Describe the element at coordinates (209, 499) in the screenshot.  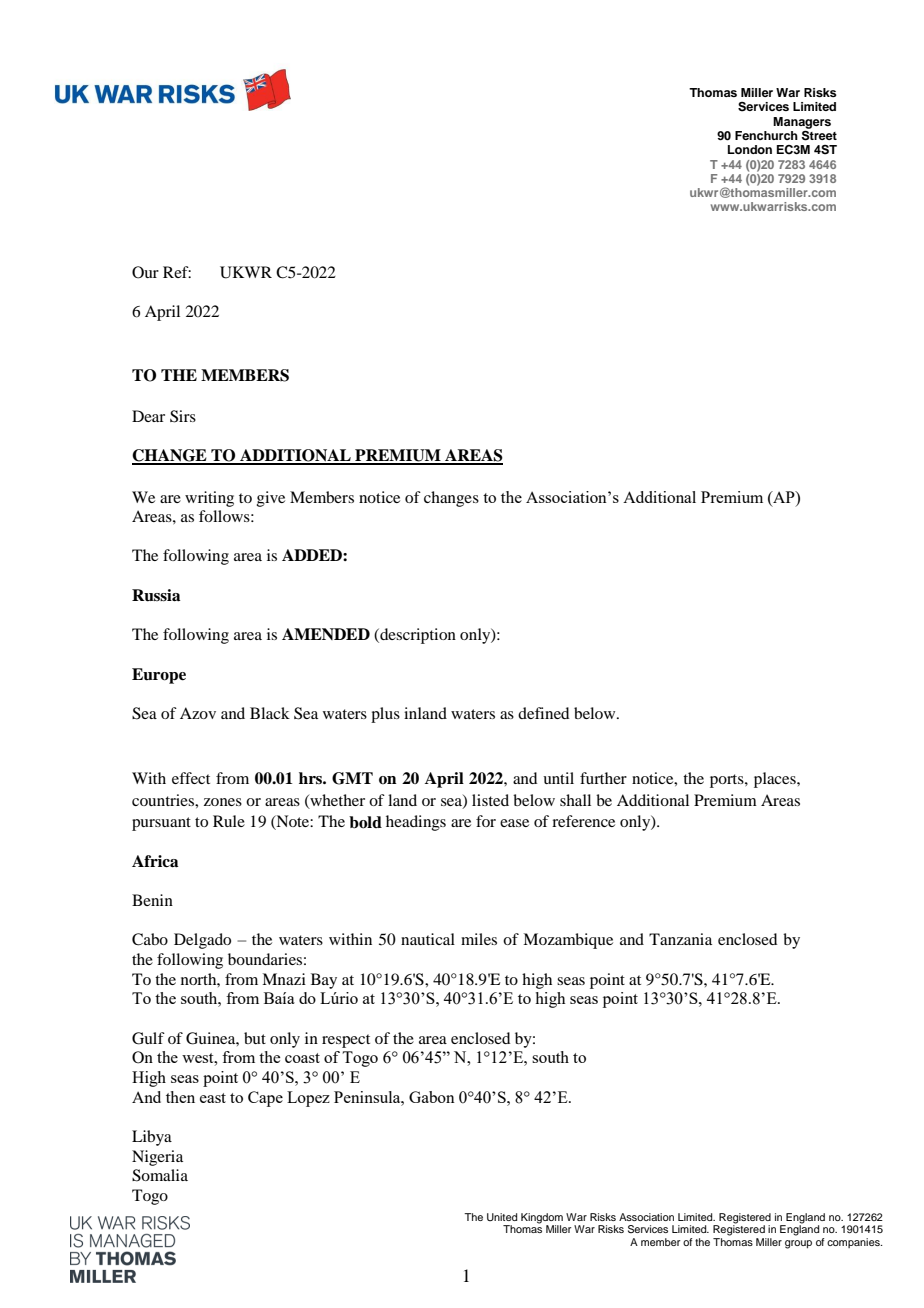
I see `writing` at that location.
